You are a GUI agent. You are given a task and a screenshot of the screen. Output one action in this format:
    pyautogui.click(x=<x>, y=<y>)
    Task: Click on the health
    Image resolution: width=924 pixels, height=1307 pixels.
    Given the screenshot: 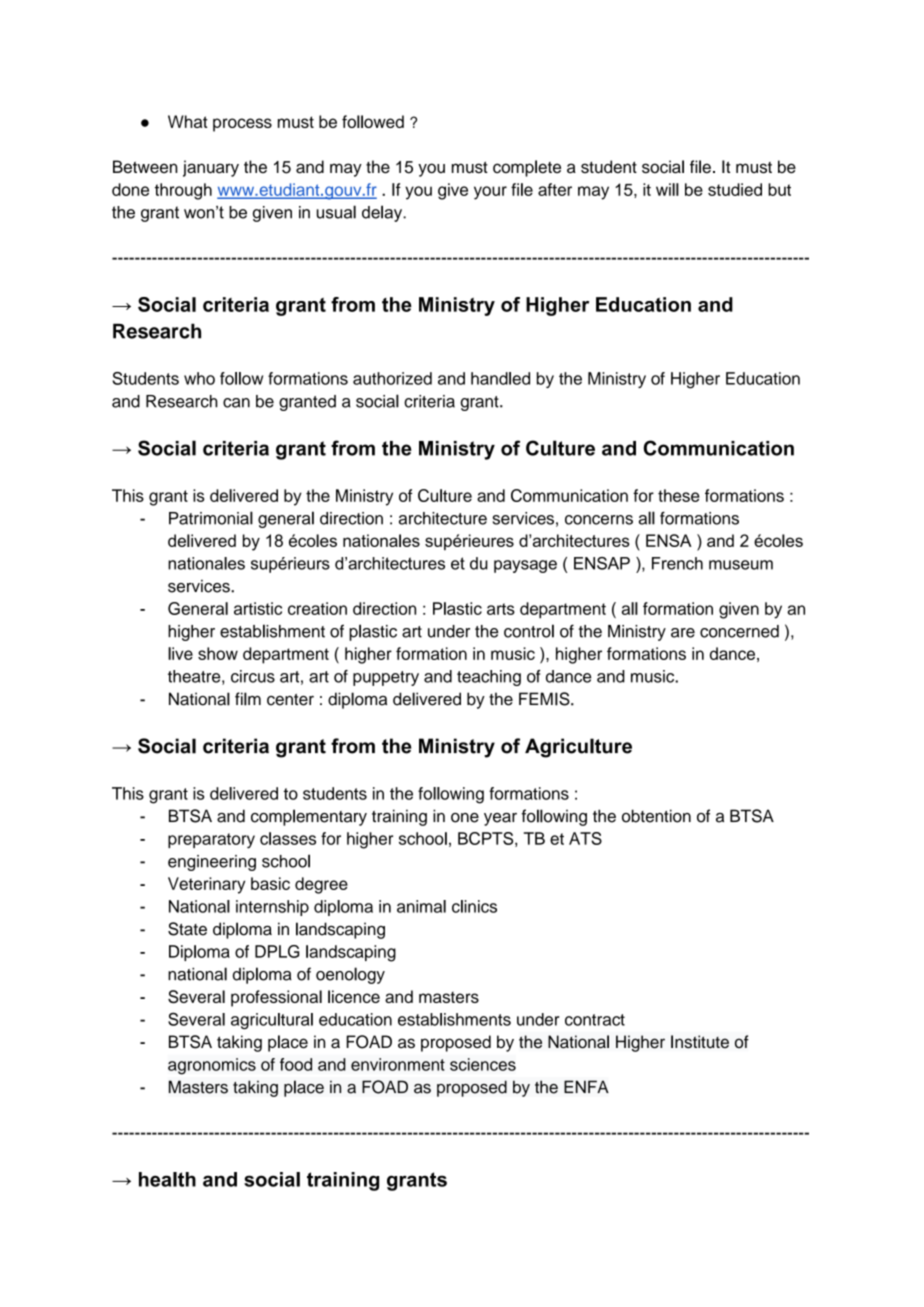 What is the action you would take?
    pyautogui.click(x=167, y=1179)
